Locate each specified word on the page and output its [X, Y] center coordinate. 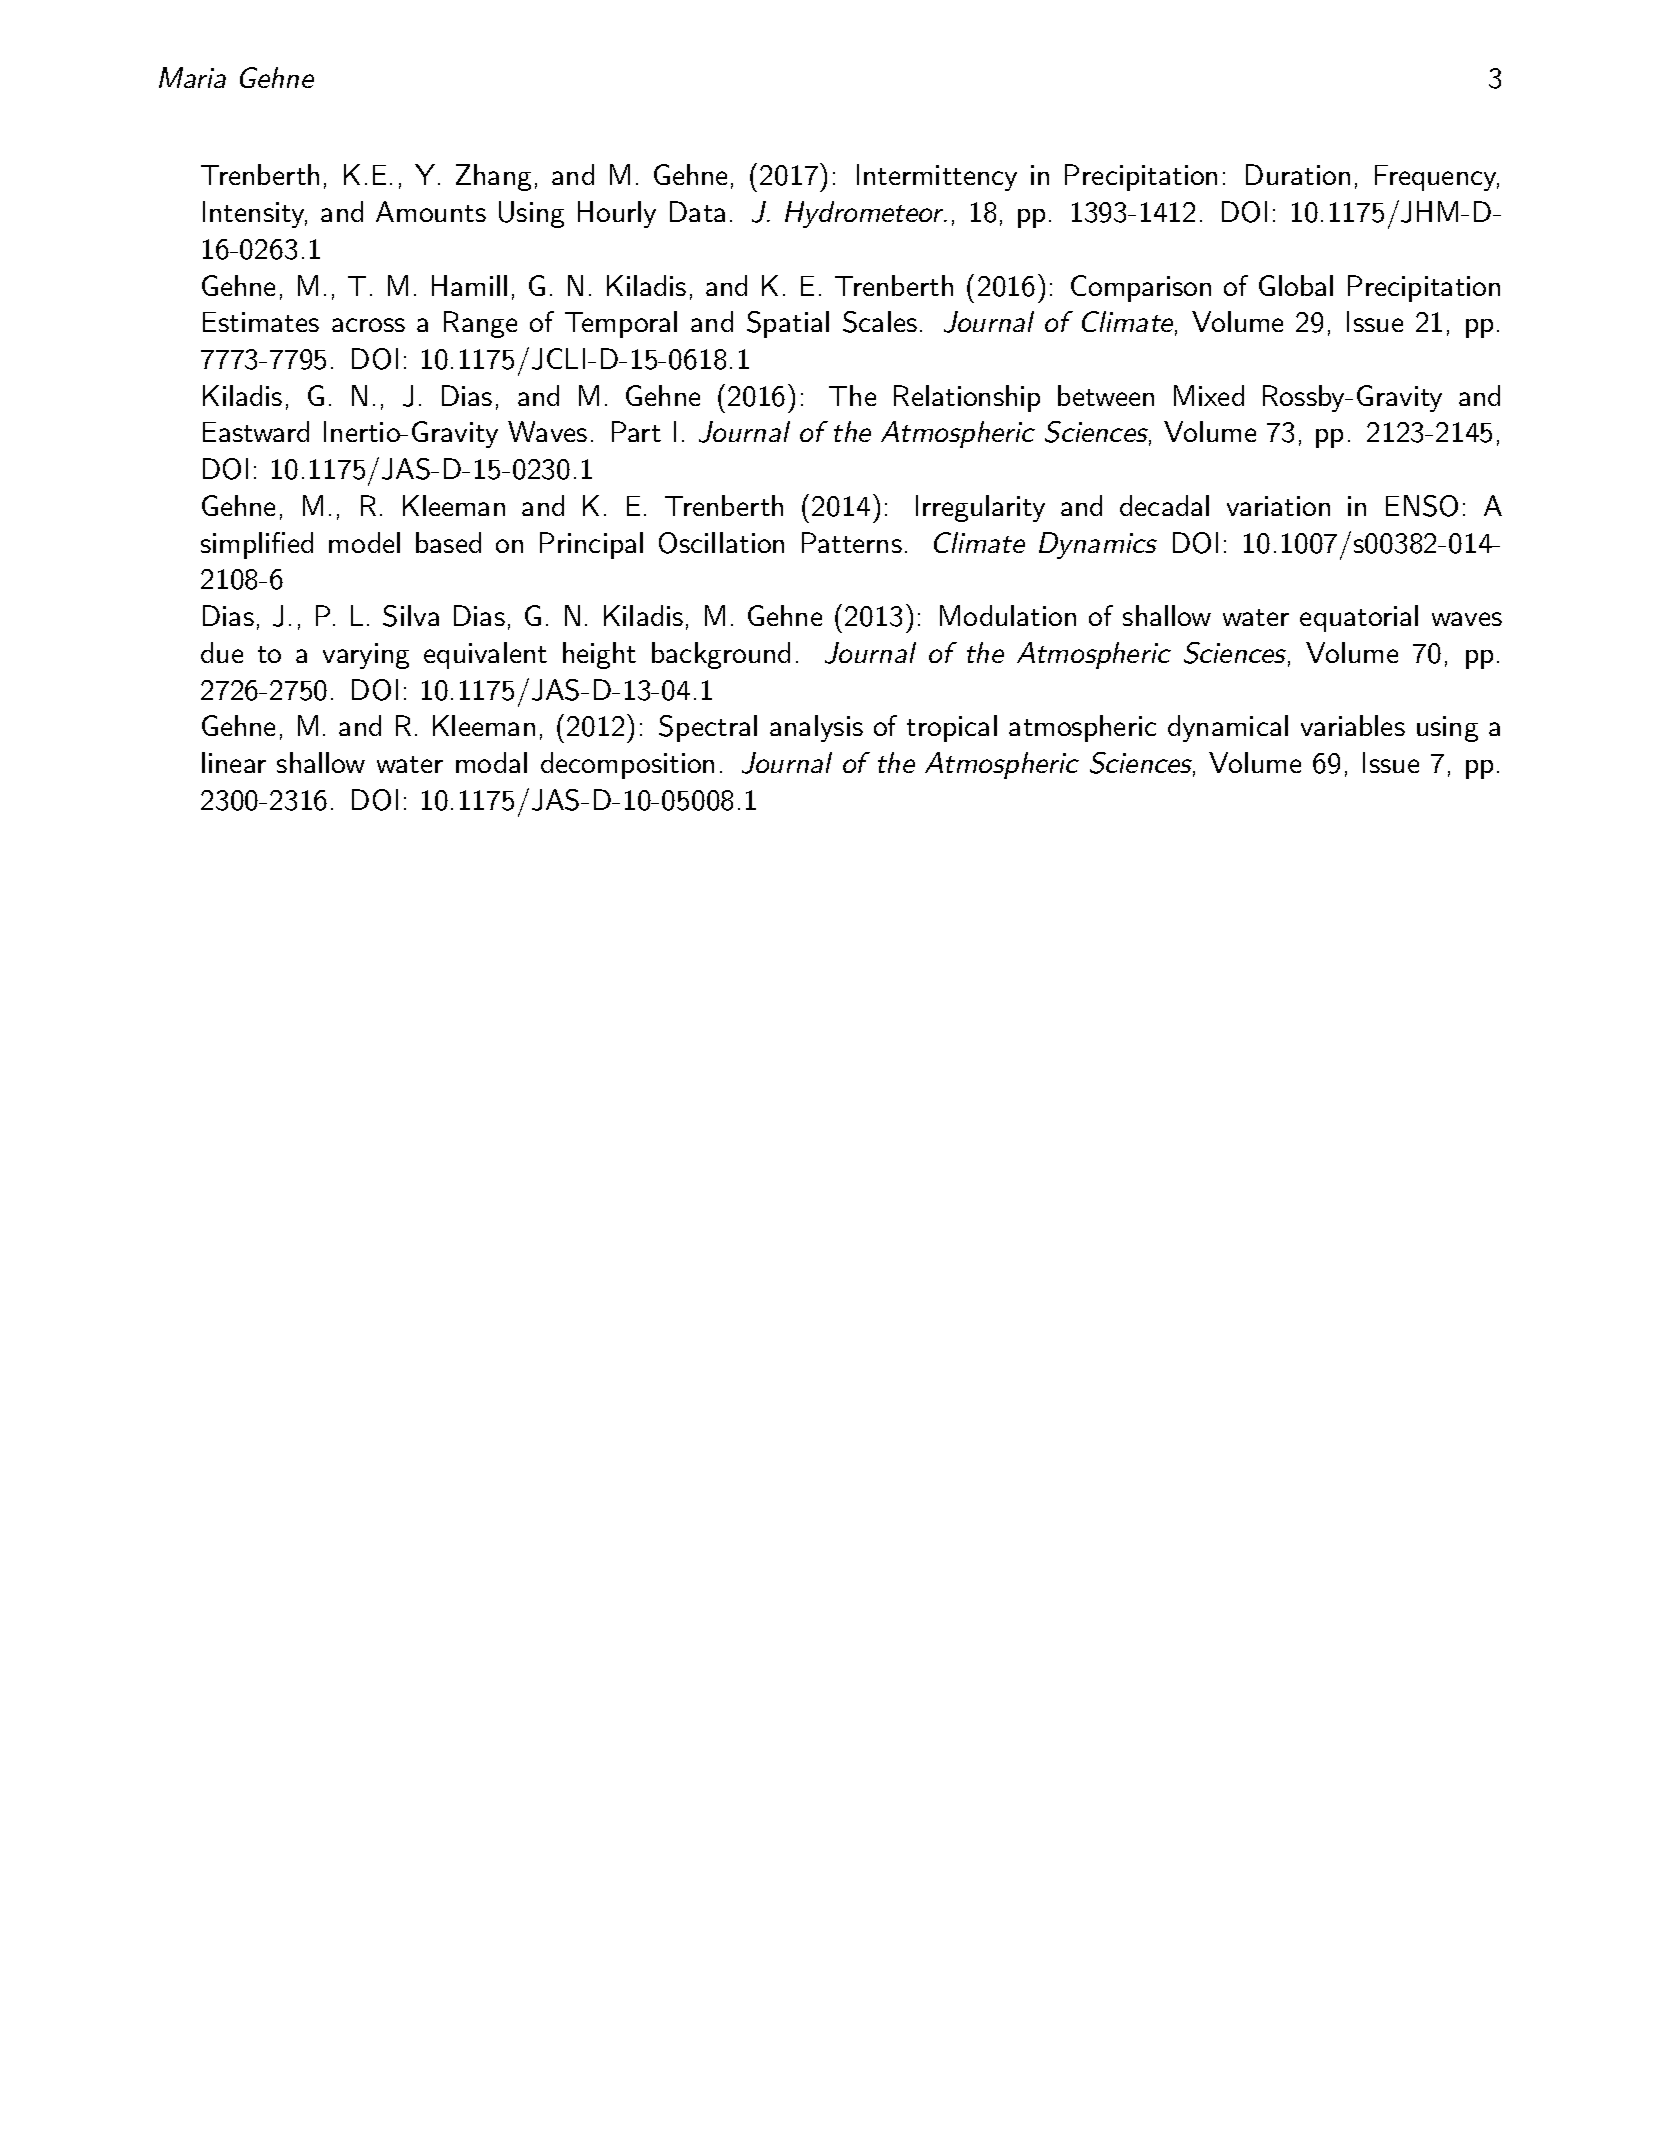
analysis [816, 728]
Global [1296, 285]
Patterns [852, 542]
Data [697, 211]
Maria [192, 77]
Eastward [256, 431]
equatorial [1359, 618]
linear [234, 762]
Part [636, 431]
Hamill [469, 285]
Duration [1298, 174]
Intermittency [937, 177]
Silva [411, 616]
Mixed [1209, 395]
